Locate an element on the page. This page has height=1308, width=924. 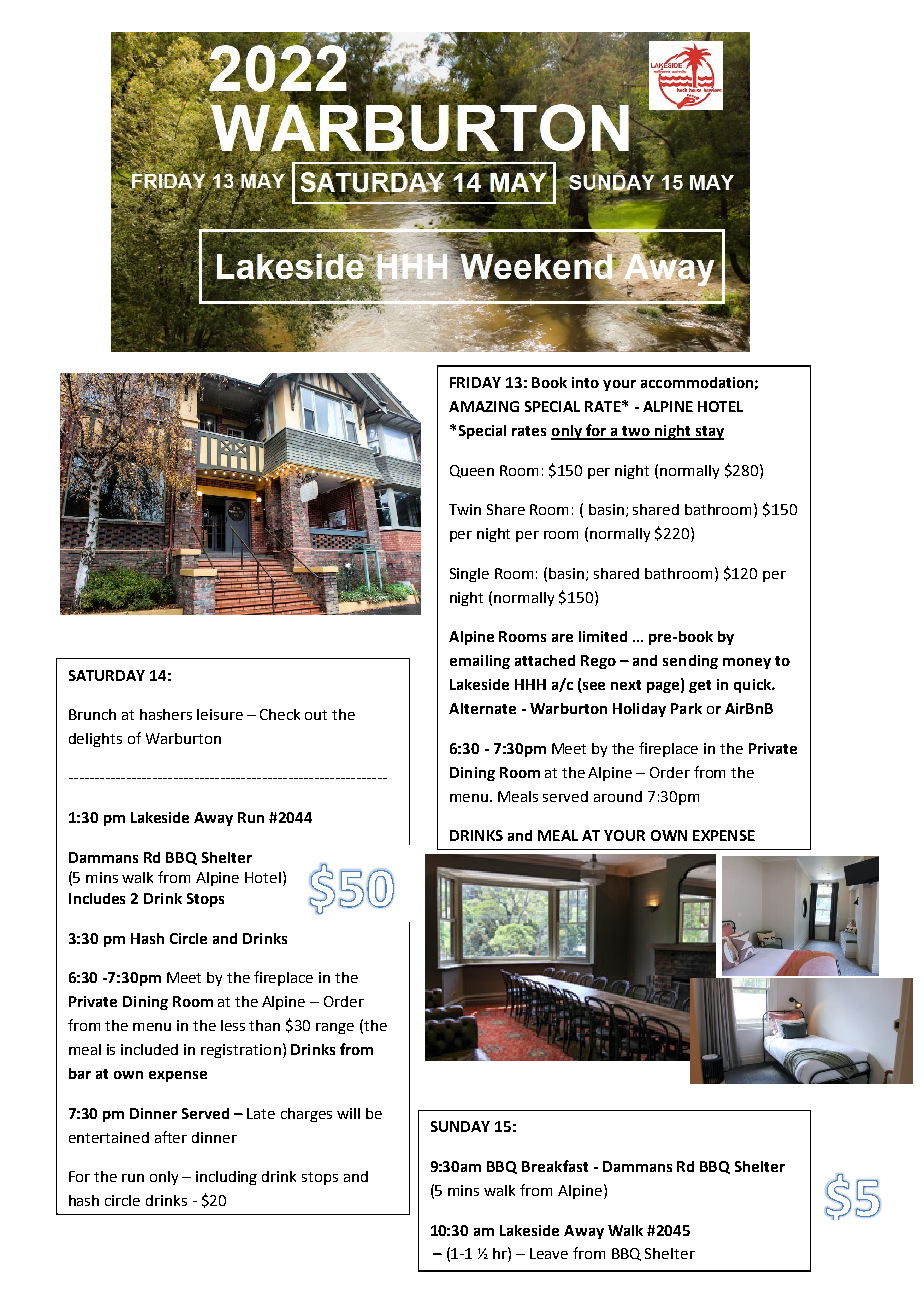
included is located at coordinates (149, 1049).
